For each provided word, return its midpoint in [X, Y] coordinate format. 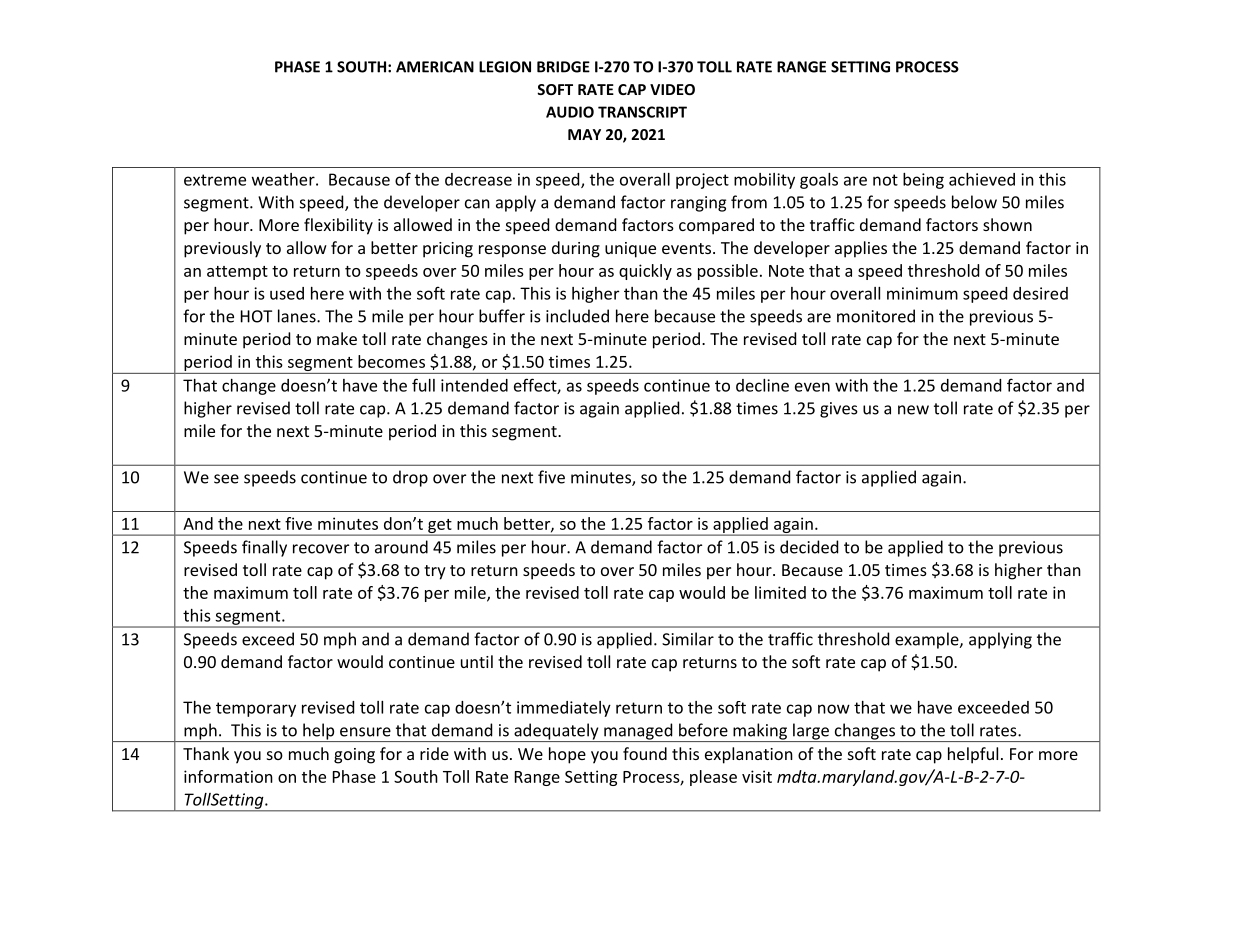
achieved [982, 179]
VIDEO [672, 89]
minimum [922, 293]
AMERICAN [435, 67]
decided [809, 547]
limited [780, 592]
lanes [298, 316]
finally [264, 548]
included [577, 316]
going [354, 756]
